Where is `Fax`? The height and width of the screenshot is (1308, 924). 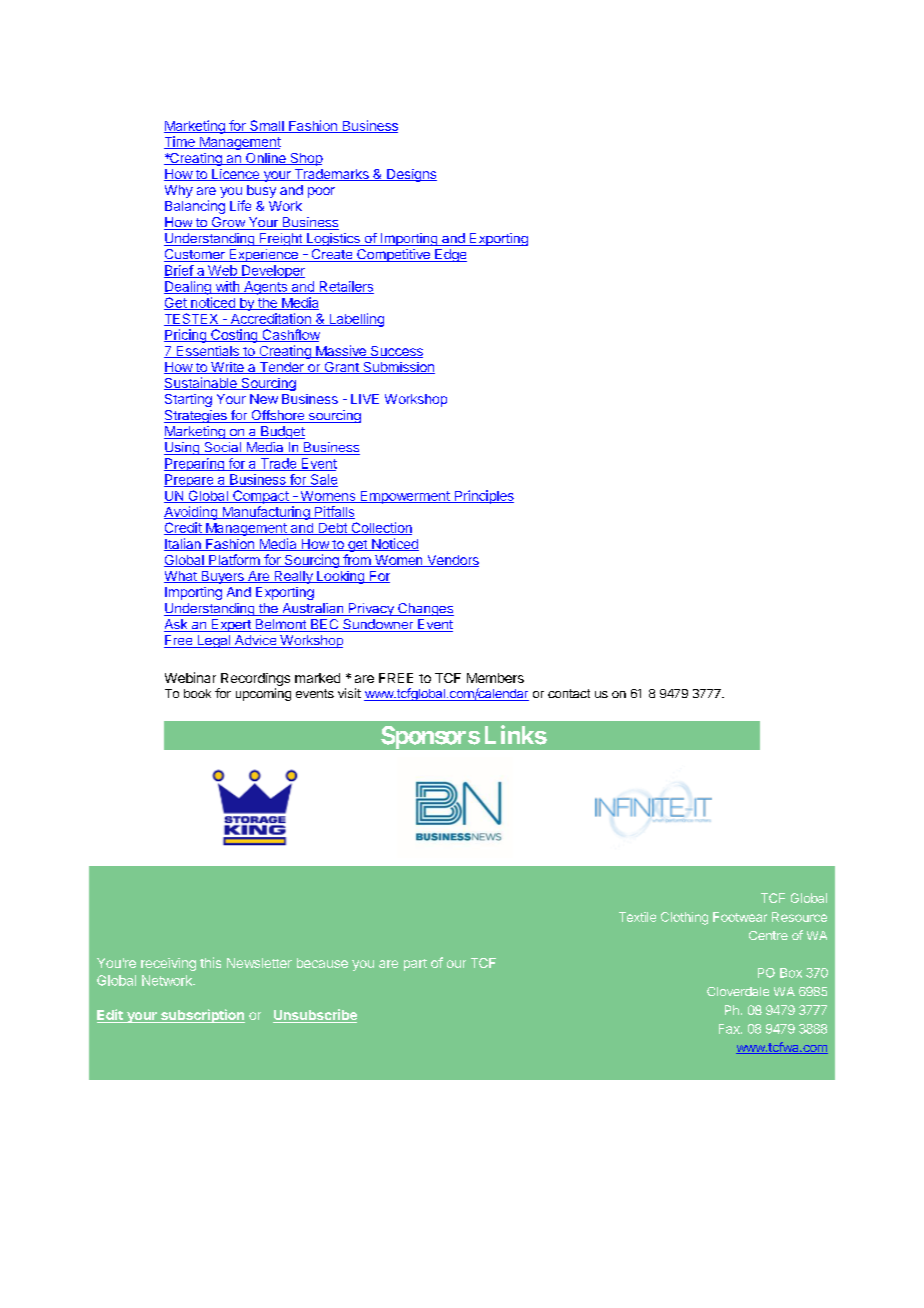 Fax is located at coordinates (730, 1029).
